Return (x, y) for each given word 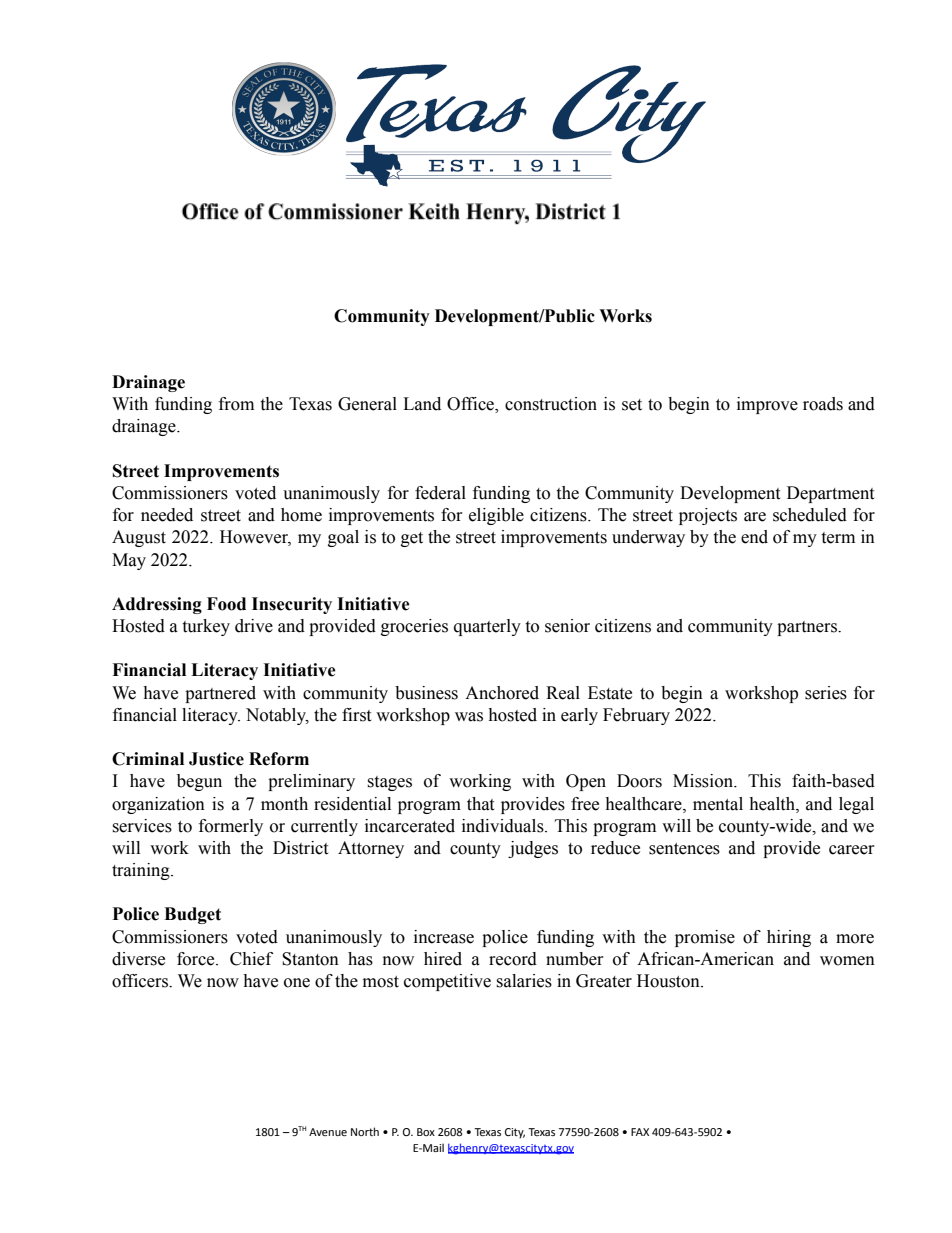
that (480, 804)
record (513, 959)
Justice (216, 759)
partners (808, 628)
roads (823, 404)
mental (718, 804)
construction (551, 404)
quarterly (487, 627)
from (236, 404)
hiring (789, 938)
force (197, 959)
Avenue (328, 1132)
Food (226, 604)
